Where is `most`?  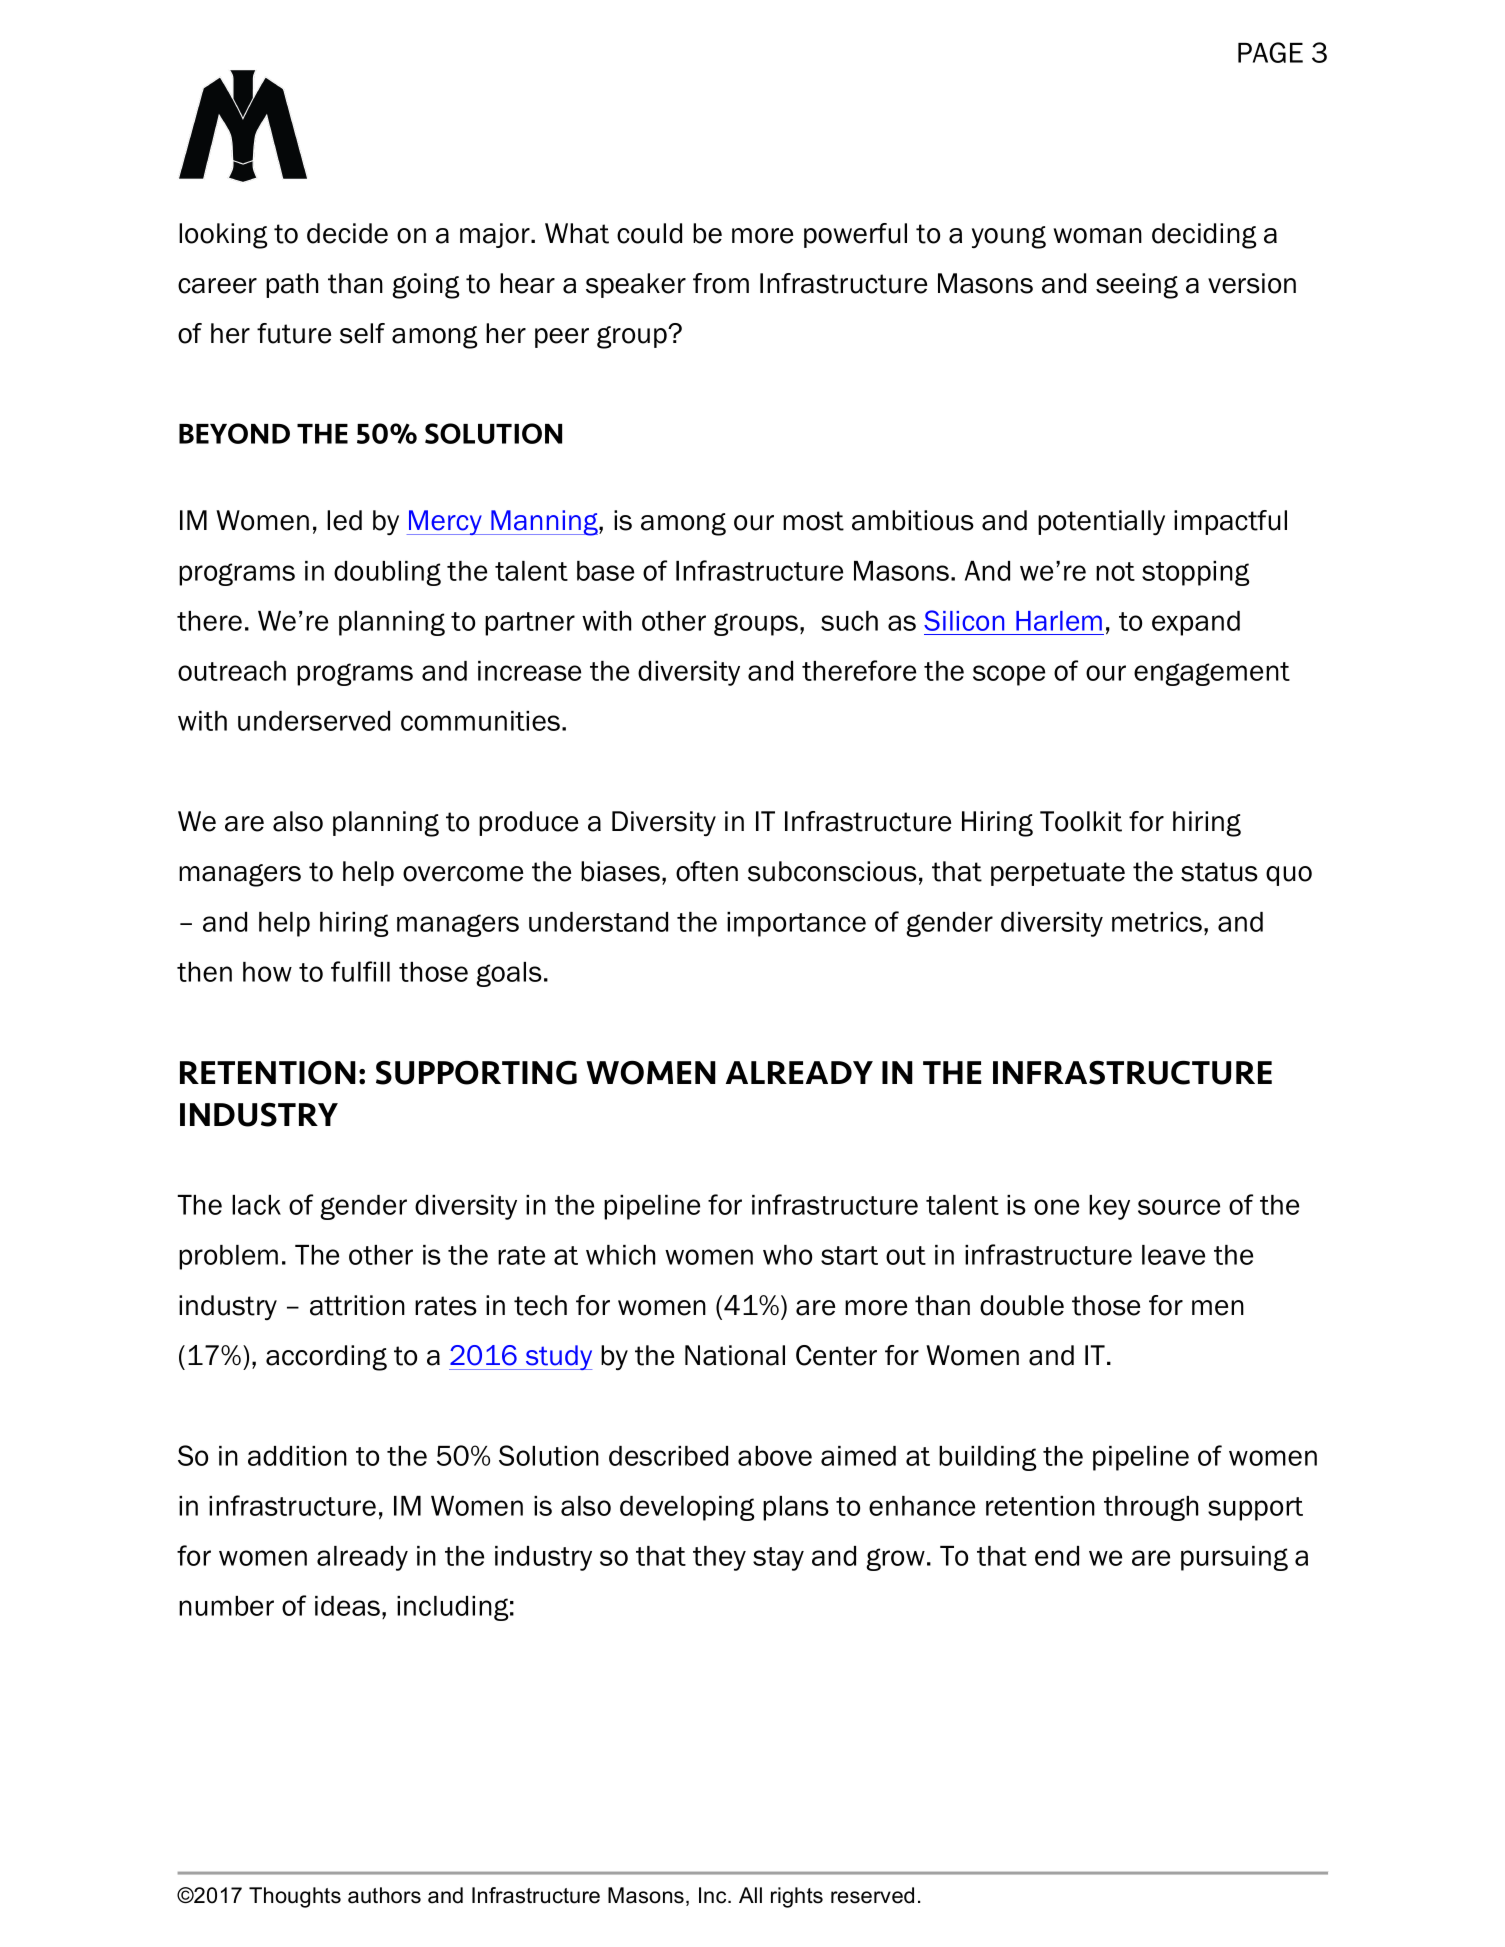
most is located at coordinates (813, 521).
